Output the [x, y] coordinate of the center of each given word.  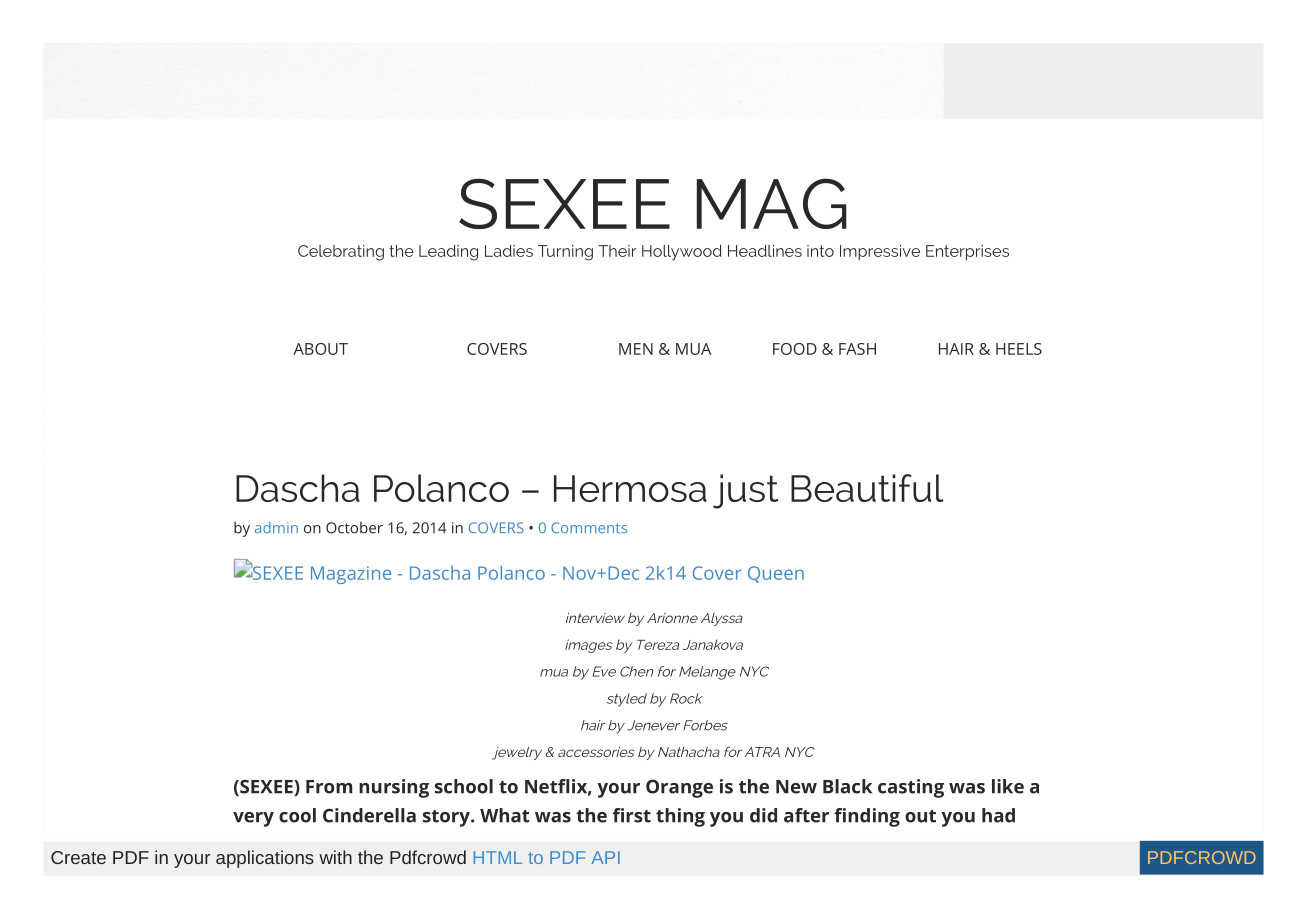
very [253, 819]
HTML [498, 857]
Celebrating [341, 253]
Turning [565, 253]
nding [874, 817]
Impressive [880, 252]
